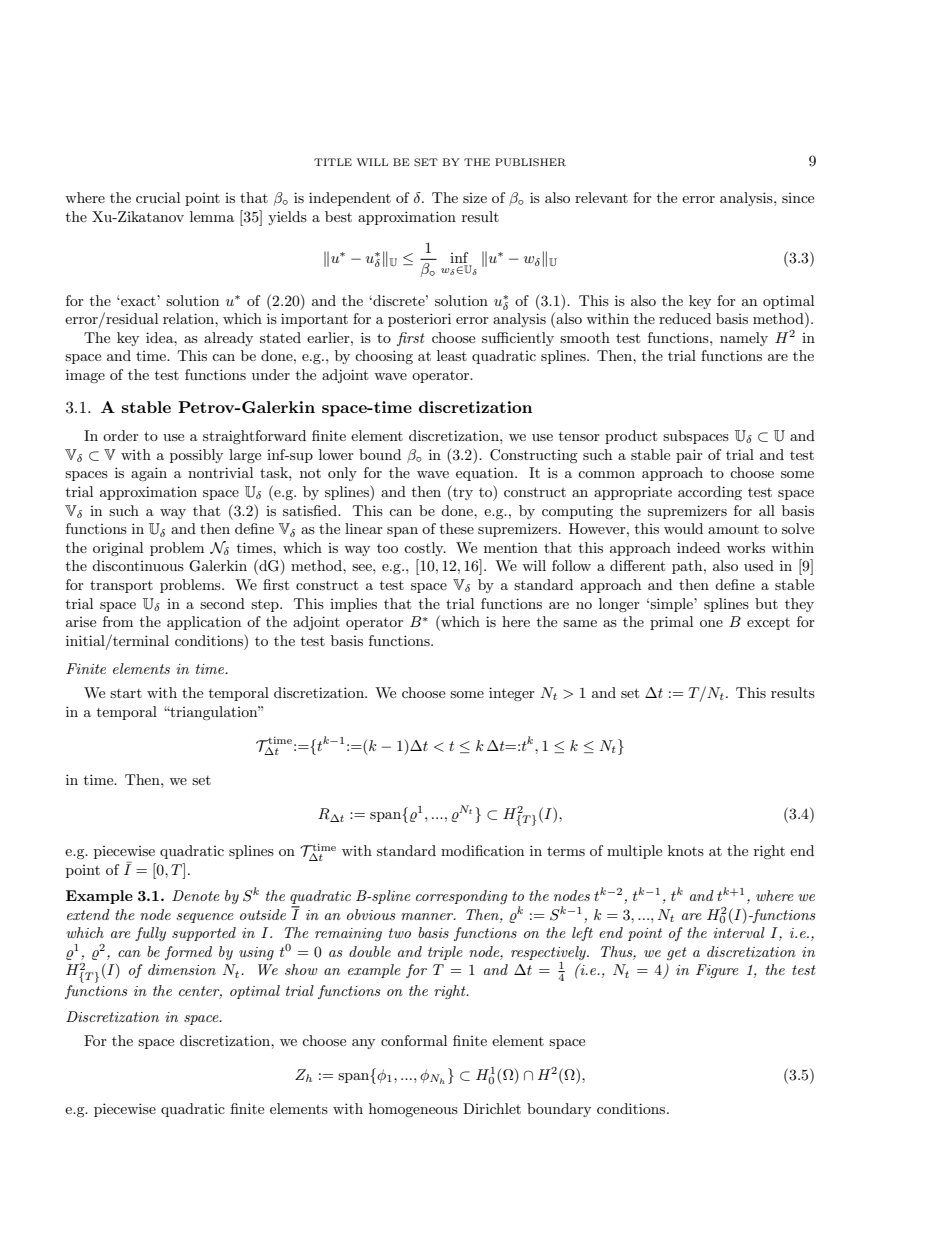 The image size is (952, 1233). I want to click on knots, so click(686, 850).
